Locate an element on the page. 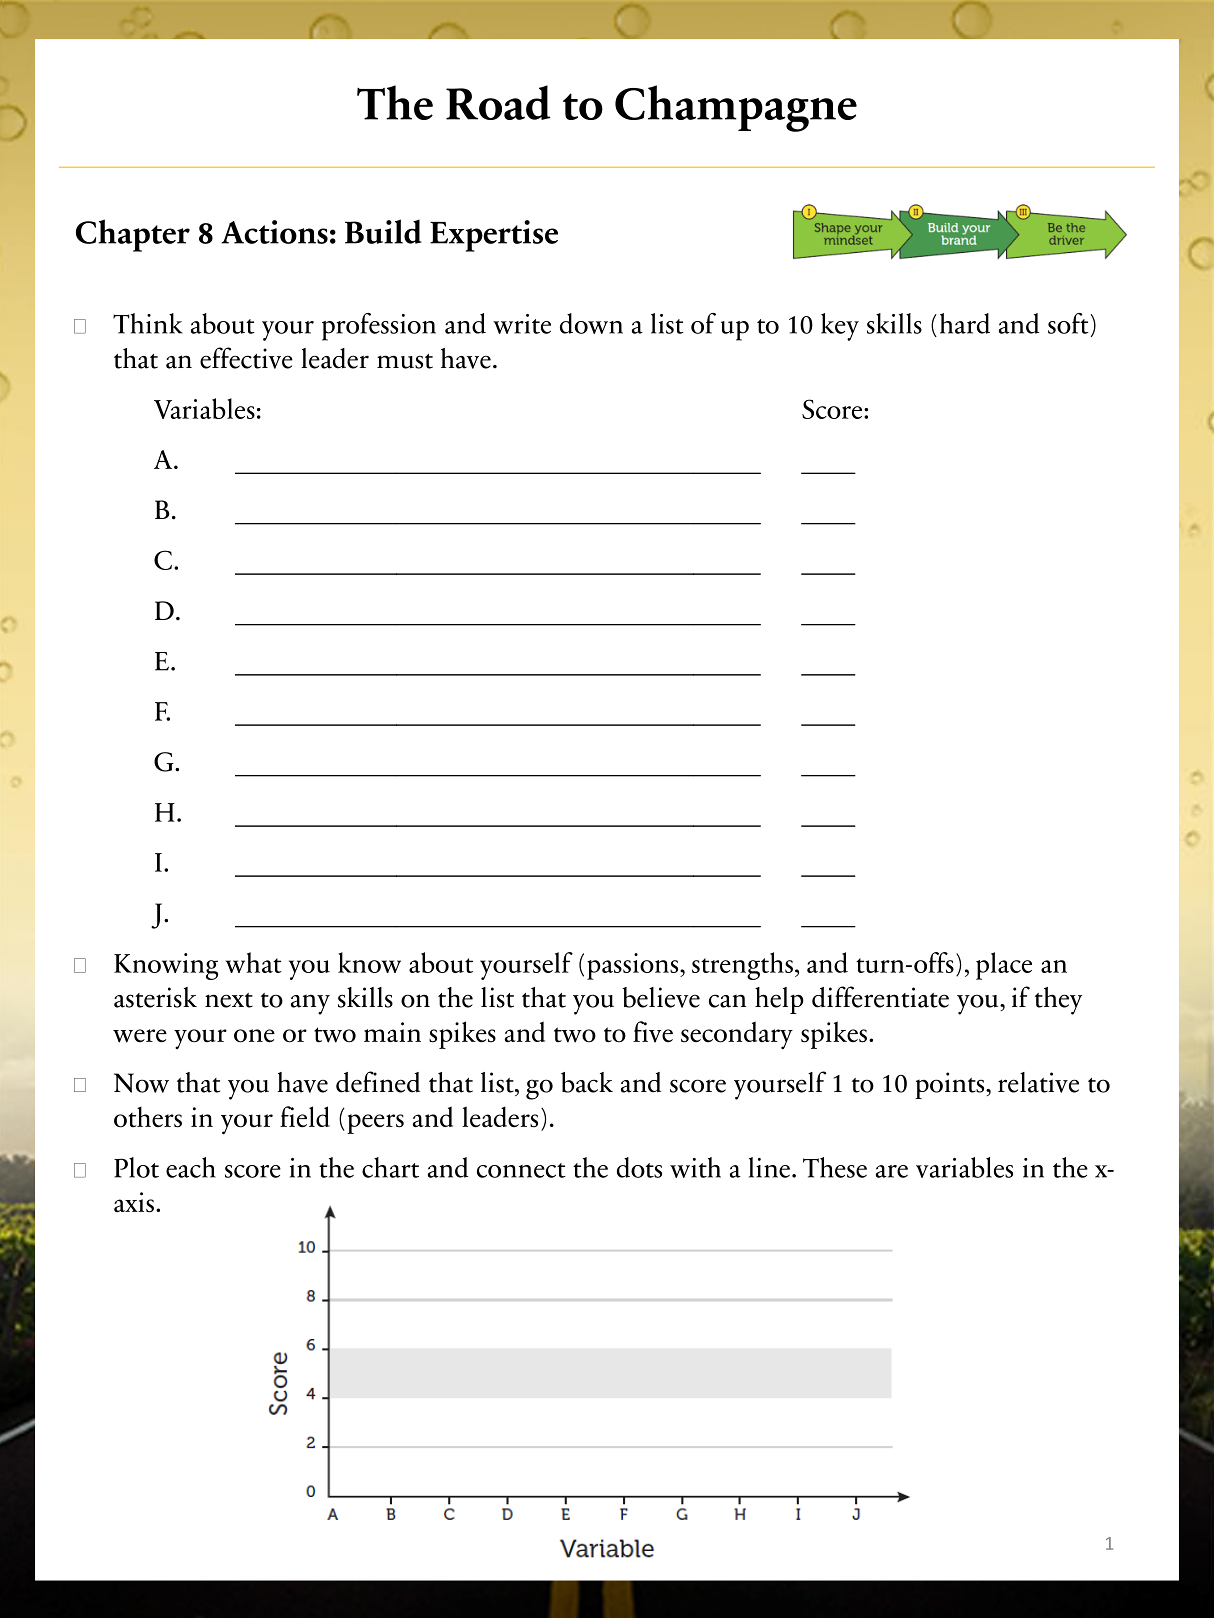 The height and width of the document is (1618, 1214). dots is located at coordinates (639, 1167).
